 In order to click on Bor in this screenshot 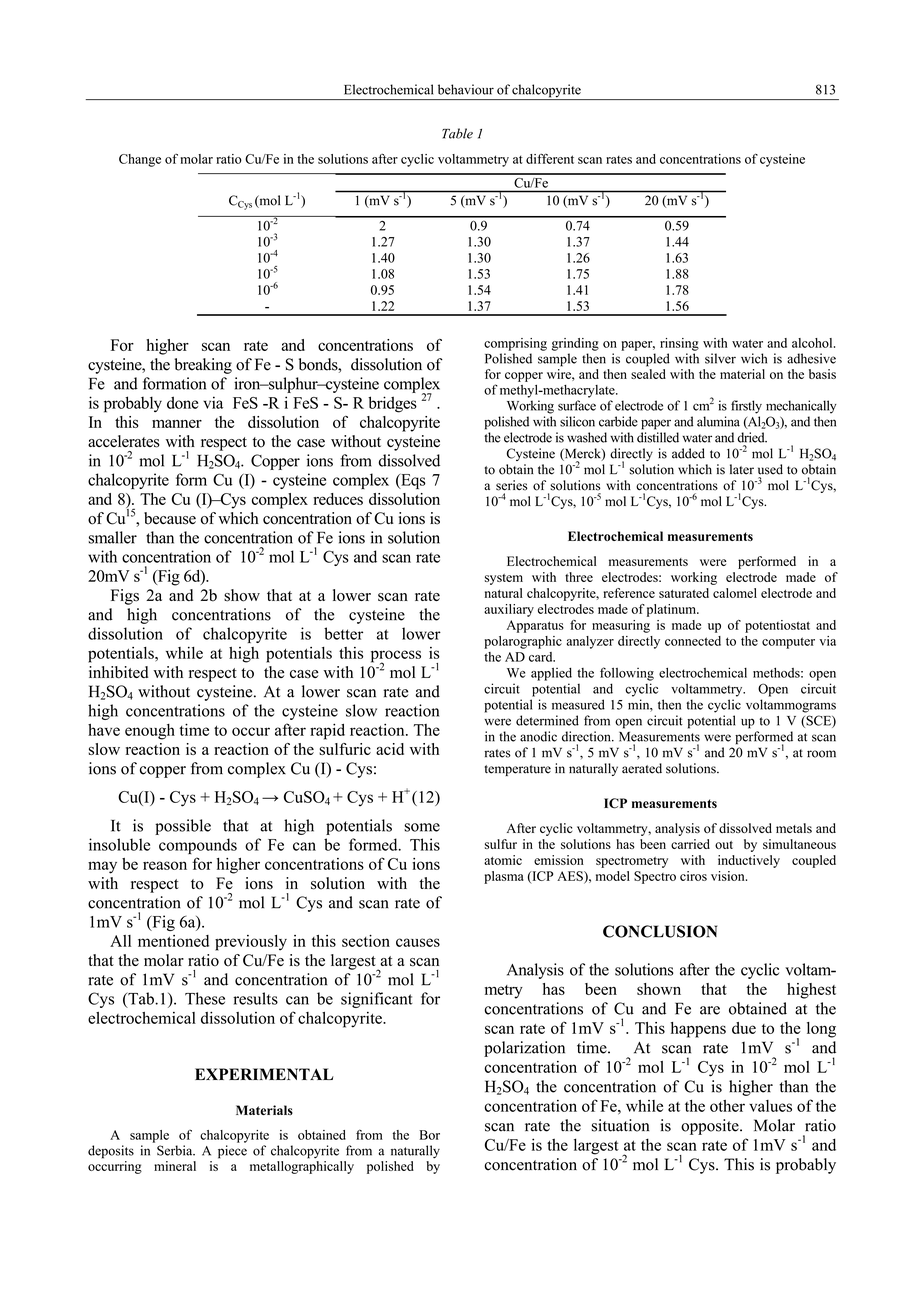, I will do `click(429, 1135)`.
